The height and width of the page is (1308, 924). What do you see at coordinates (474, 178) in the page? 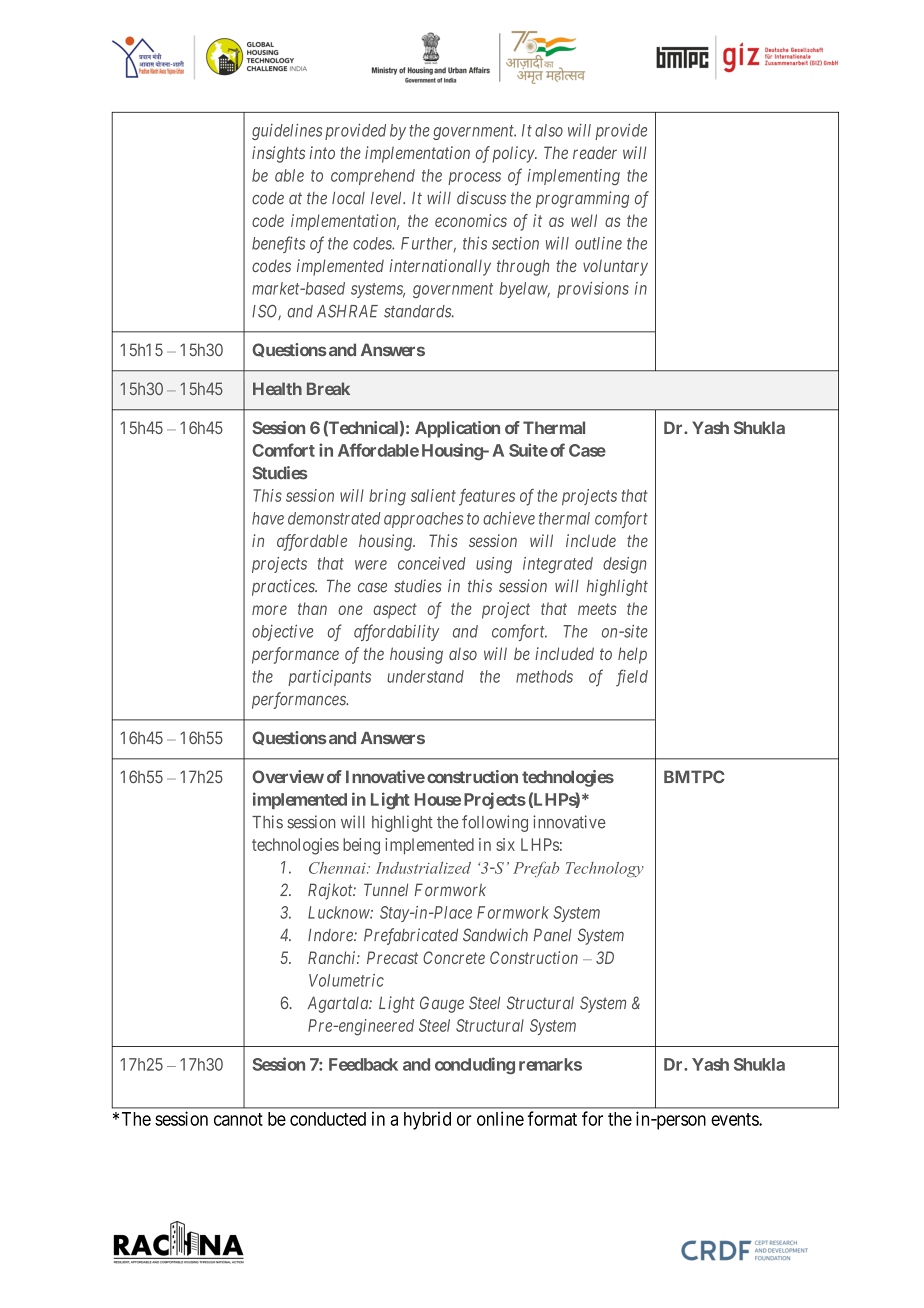
I see `process` at bounding box center [474, 178].
